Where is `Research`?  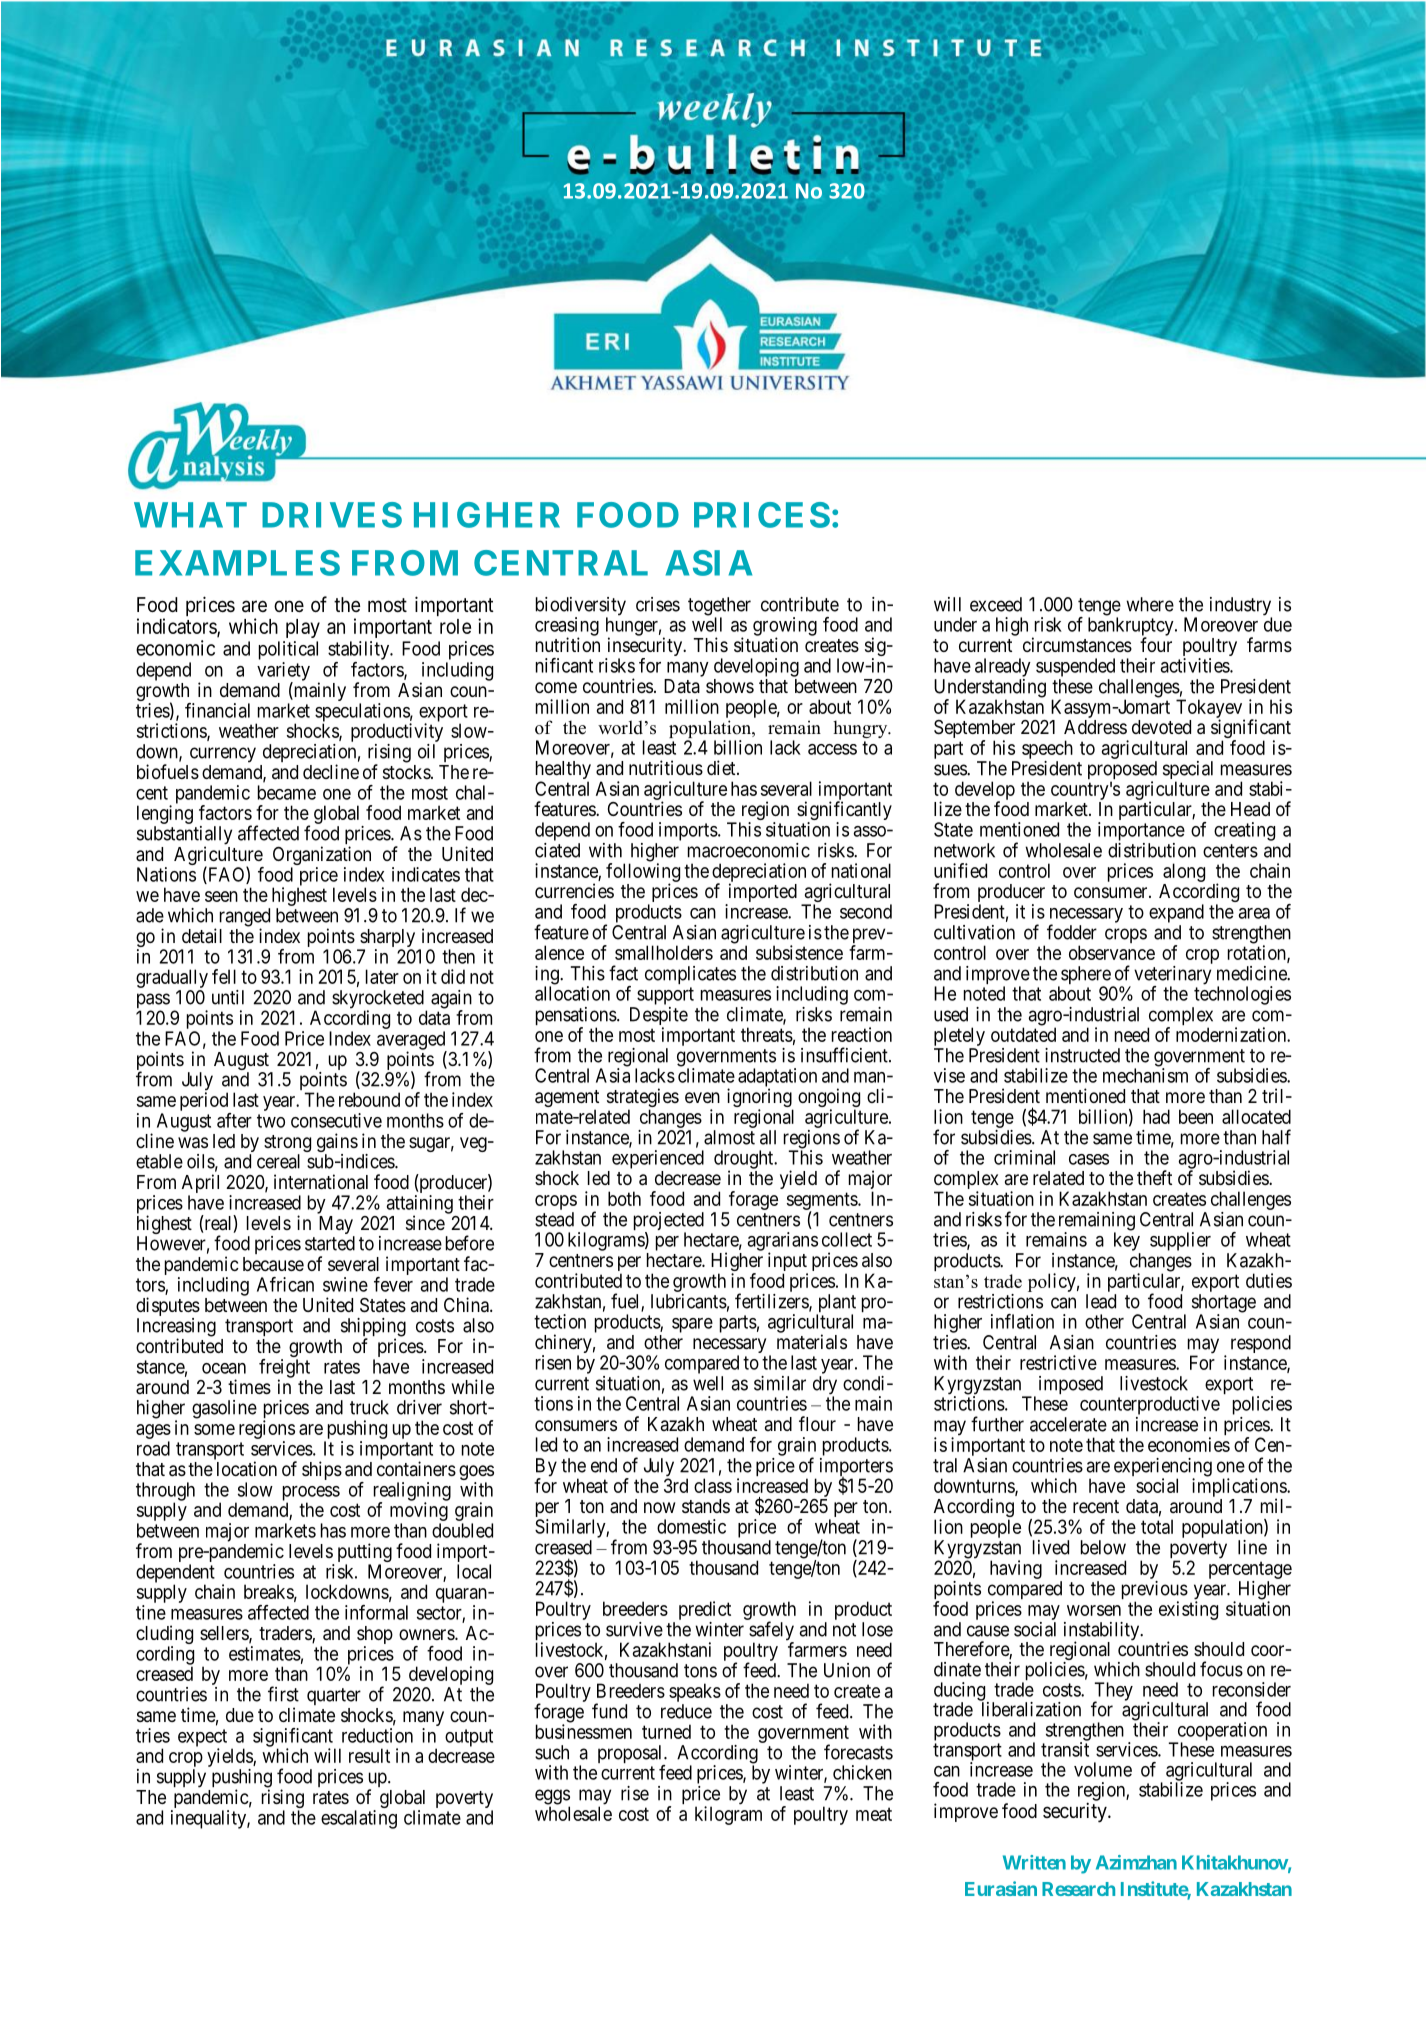
Research is located at coordinates (1078, 1889).
